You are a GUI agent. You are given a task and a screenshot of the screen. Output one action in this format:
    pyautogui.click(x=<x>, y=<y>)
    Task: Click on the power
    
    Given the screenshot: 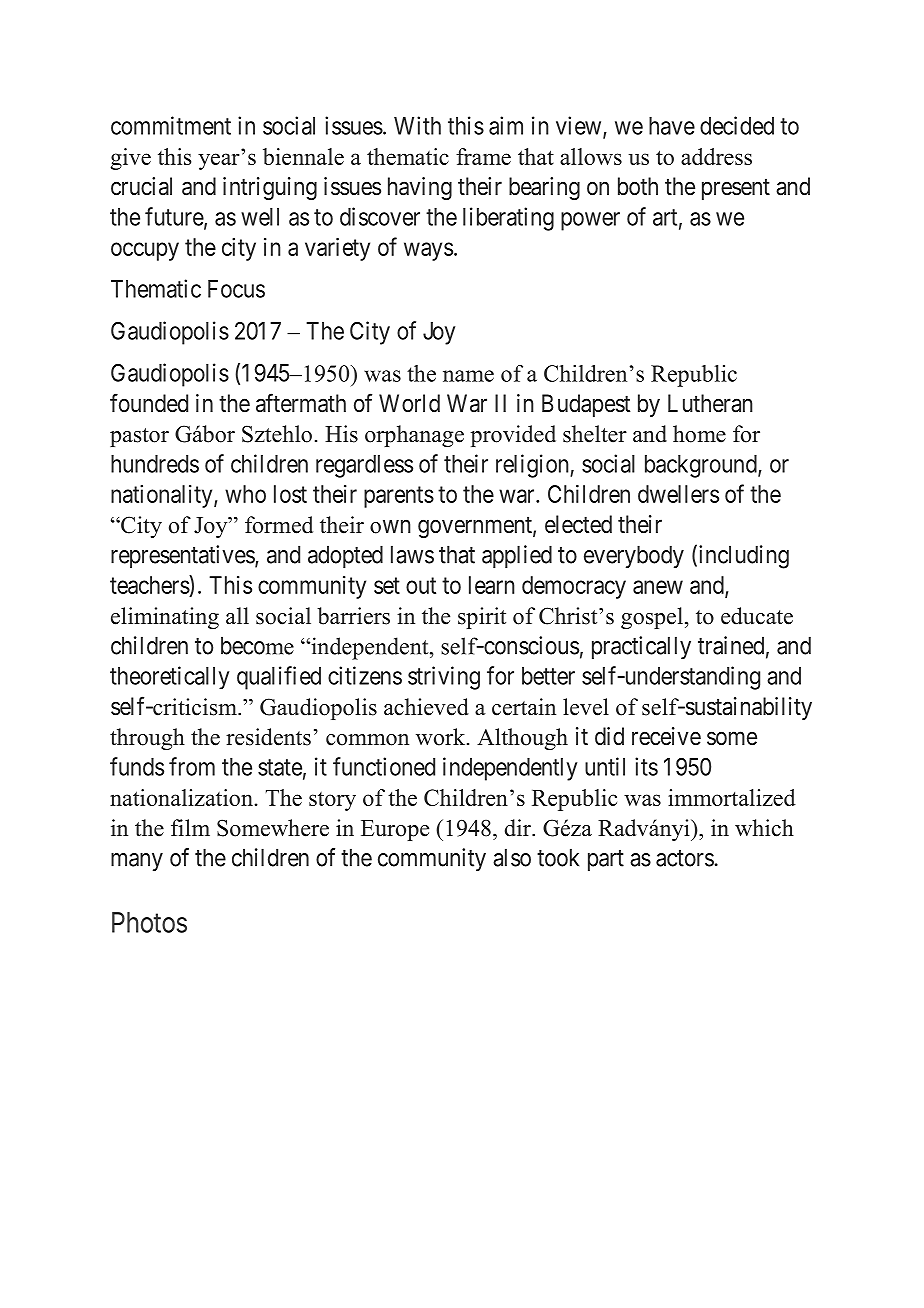 What is the action you would take?
    pyautogui.click(x=590, y=221)
